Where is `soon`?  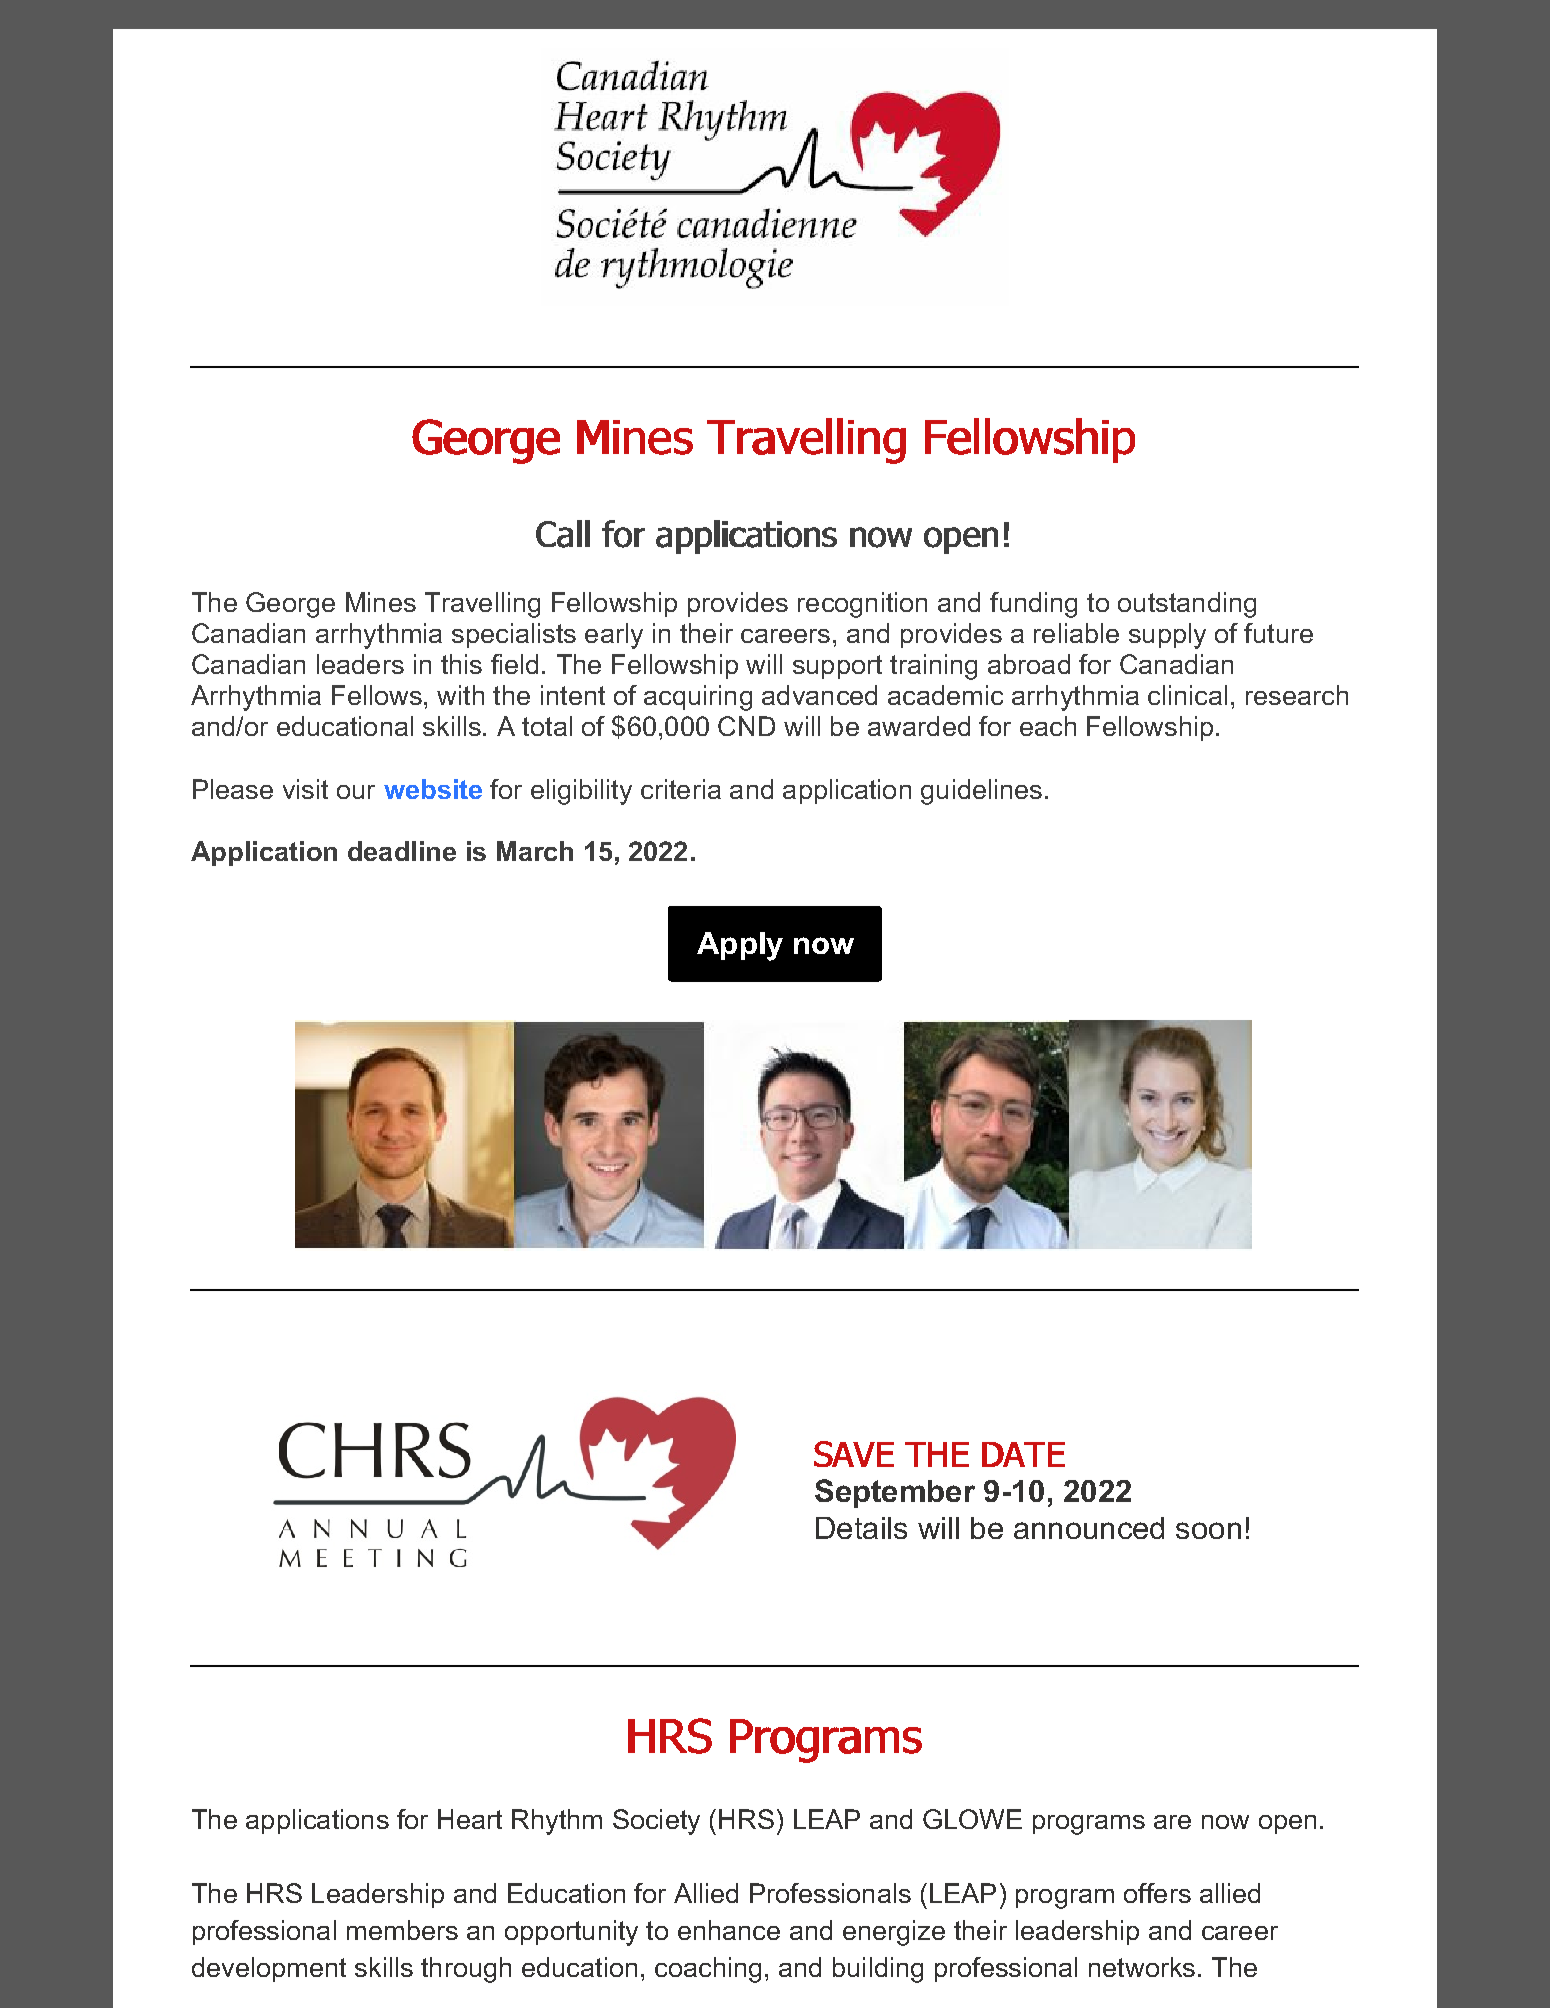
soon is located at coordinates (1208, 1530).
